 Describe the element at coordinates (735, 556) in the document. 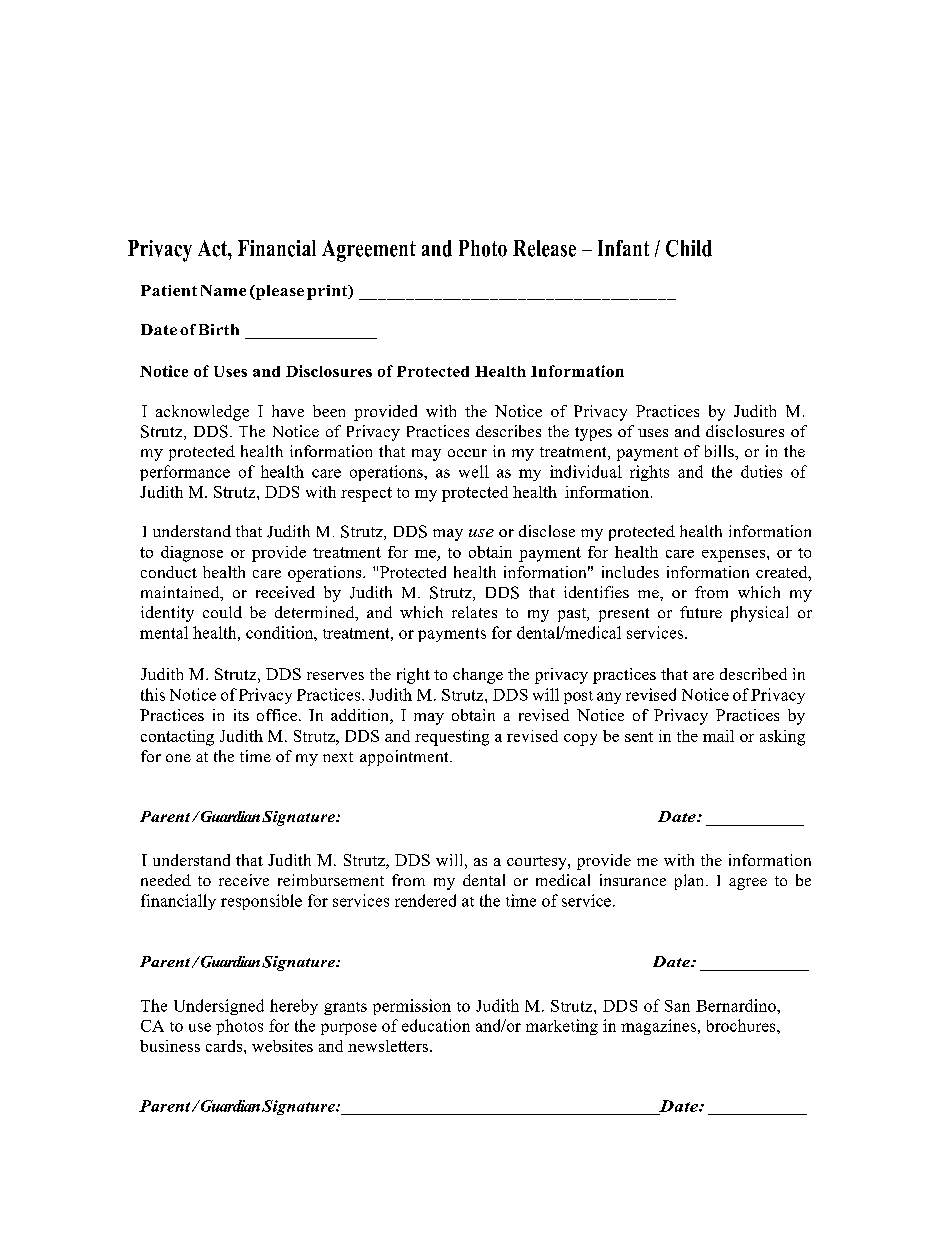

I see `expenses` at that location.
